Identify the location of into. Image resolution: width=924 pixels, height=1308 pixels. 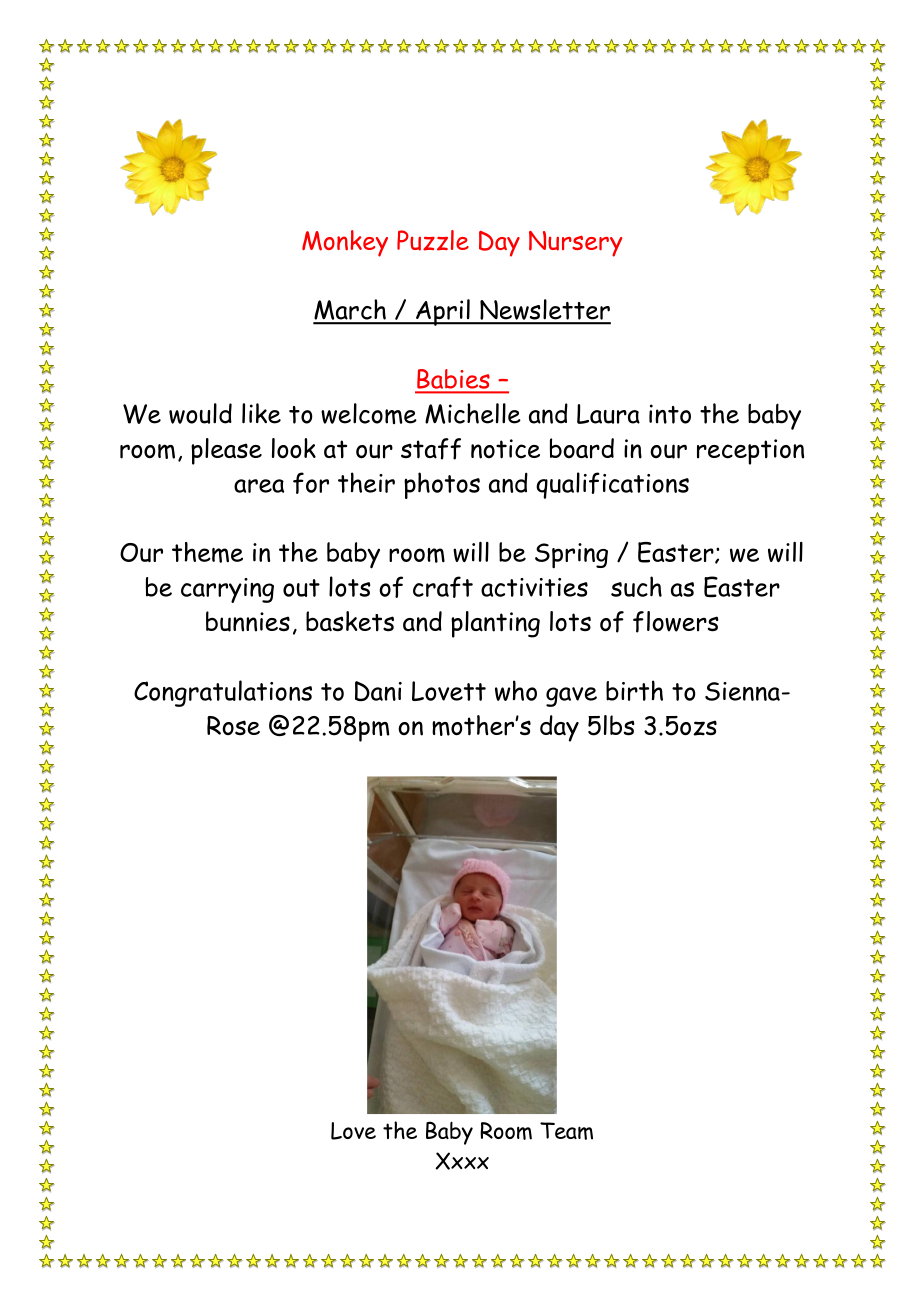
(670, 414).
